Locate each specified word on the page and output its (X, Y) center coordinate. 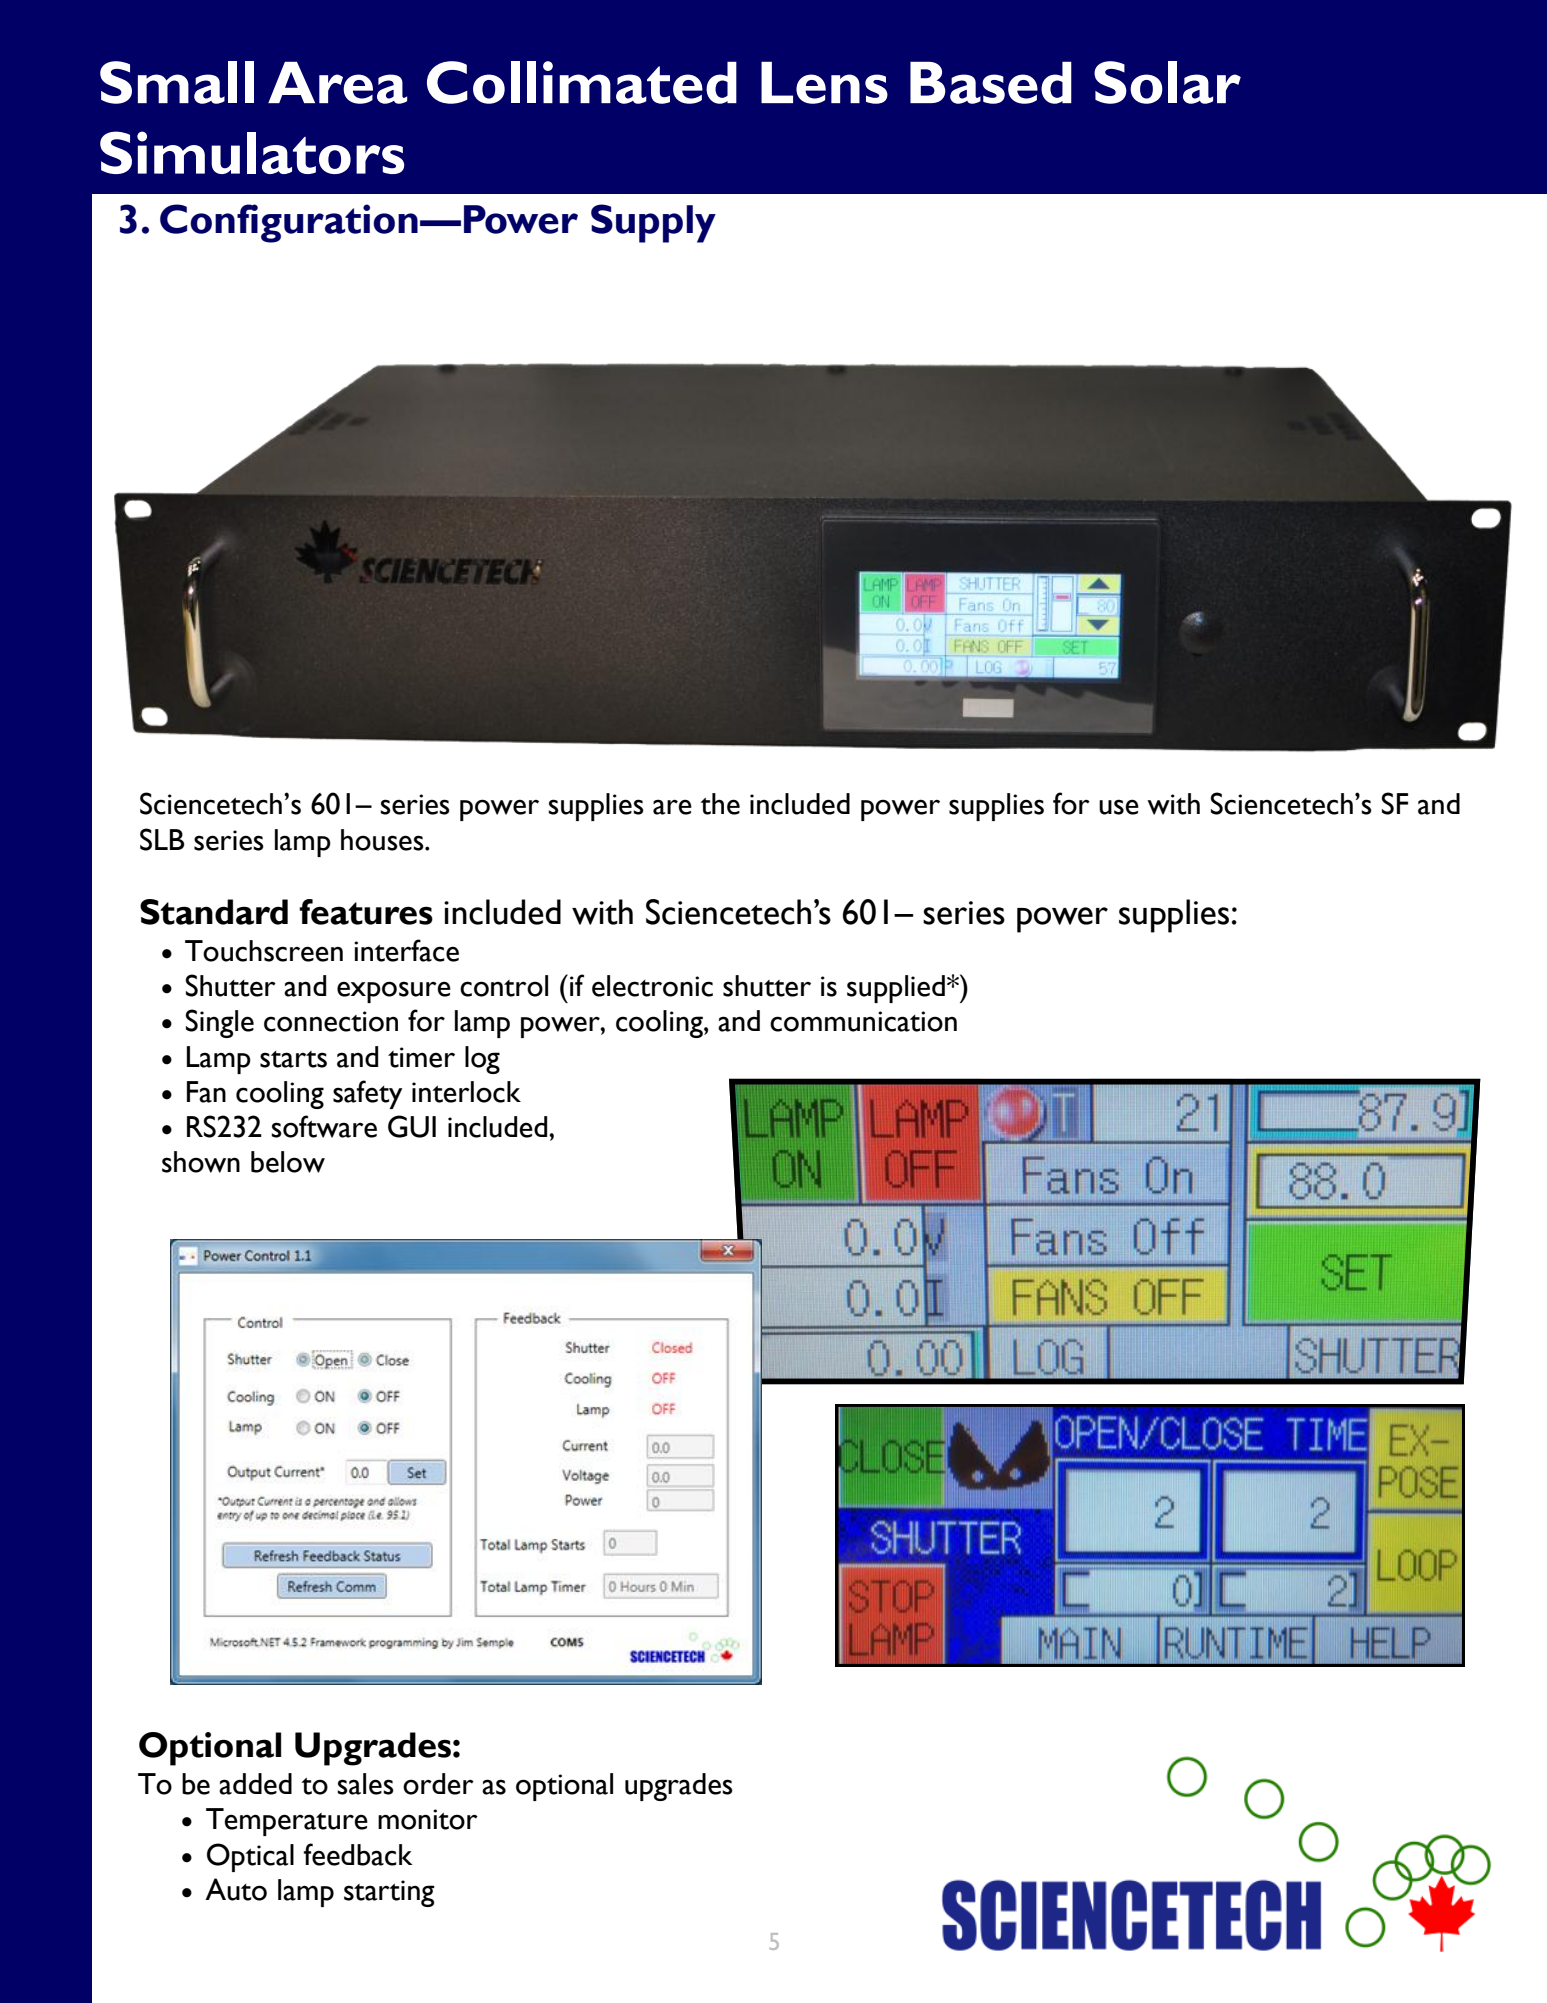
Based (991, 83)
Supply (653, 223)
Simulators (252, 152)
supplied (896, 989)
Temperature (287, 1822)
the (720, 804)
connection (331, 1021)
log (482, 1060)
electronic (652, 986)
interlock (466, 1092)
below (288, 1162)
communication (863, 1021)
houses (383, 840)
